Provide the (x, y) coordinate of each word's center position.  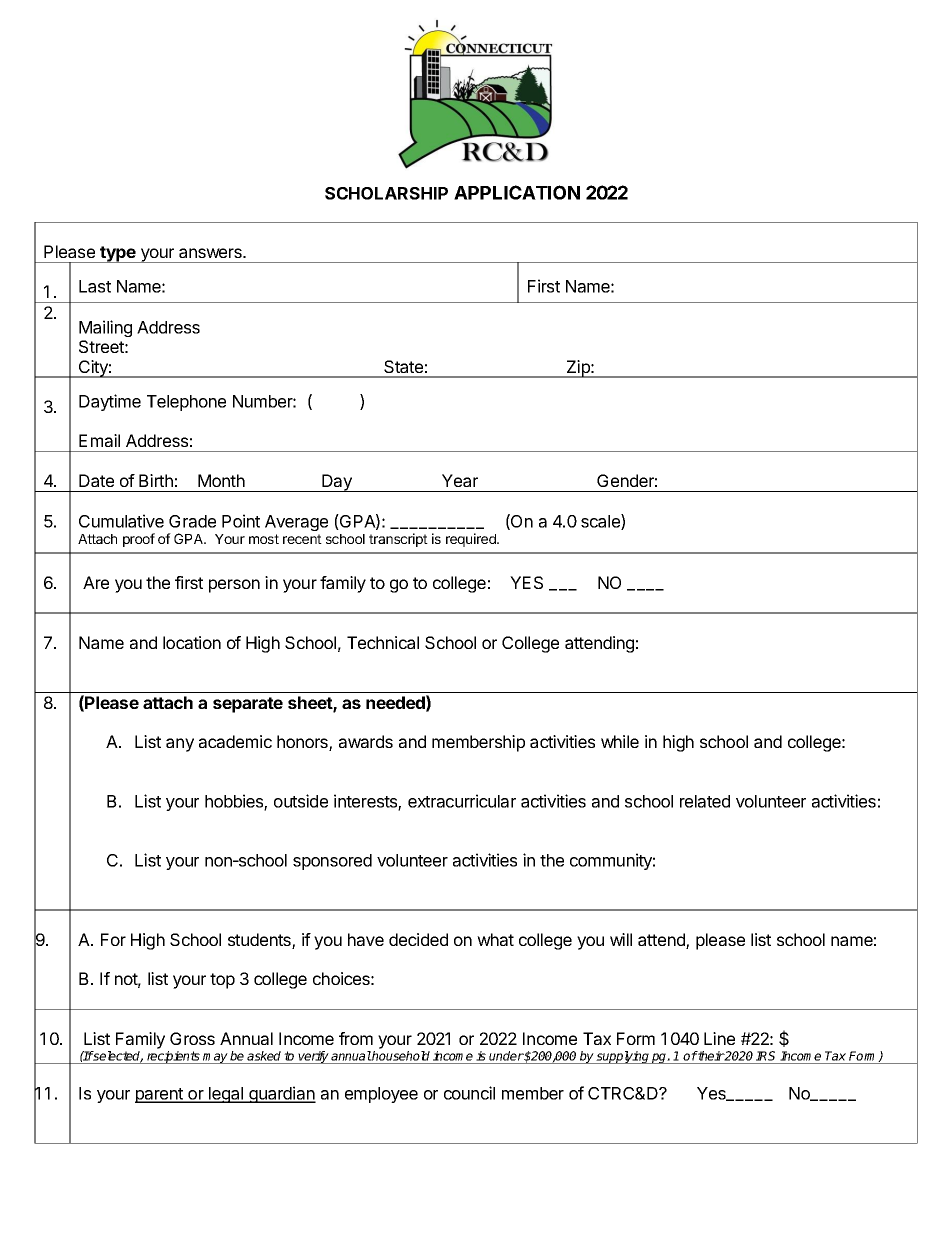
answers (211, 253)
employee (381, 1095)
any (180, 745)
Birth (156, 480)
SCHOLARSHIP (386, 193)
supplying (623, 1057)
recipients (173, 1057)
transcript (398, 540)
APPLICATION (517, 192)
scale (601, 522)
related (705, 801)
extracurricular (462, 801)
